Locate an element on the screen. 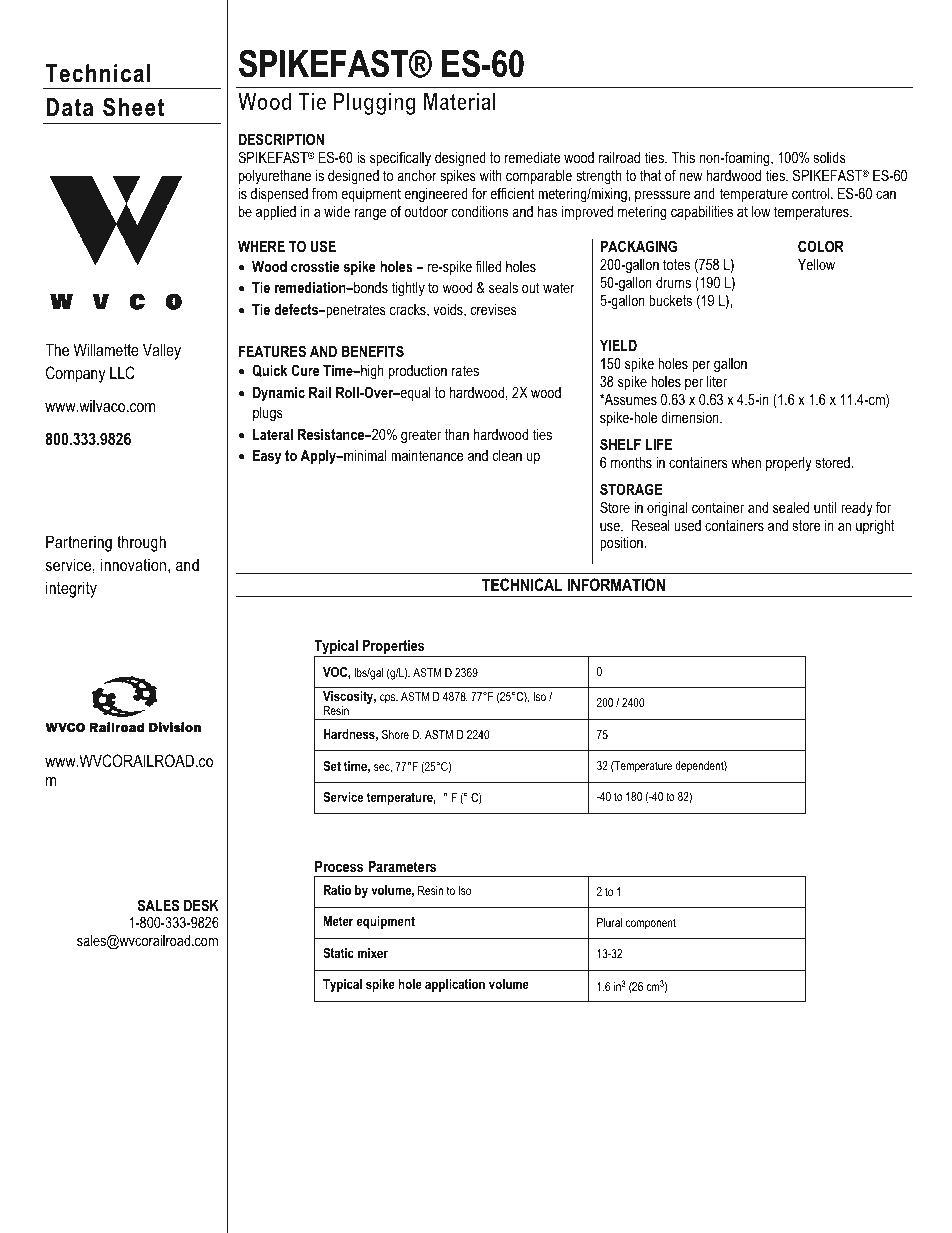  Sheet is located at coordinates (133, 107).
